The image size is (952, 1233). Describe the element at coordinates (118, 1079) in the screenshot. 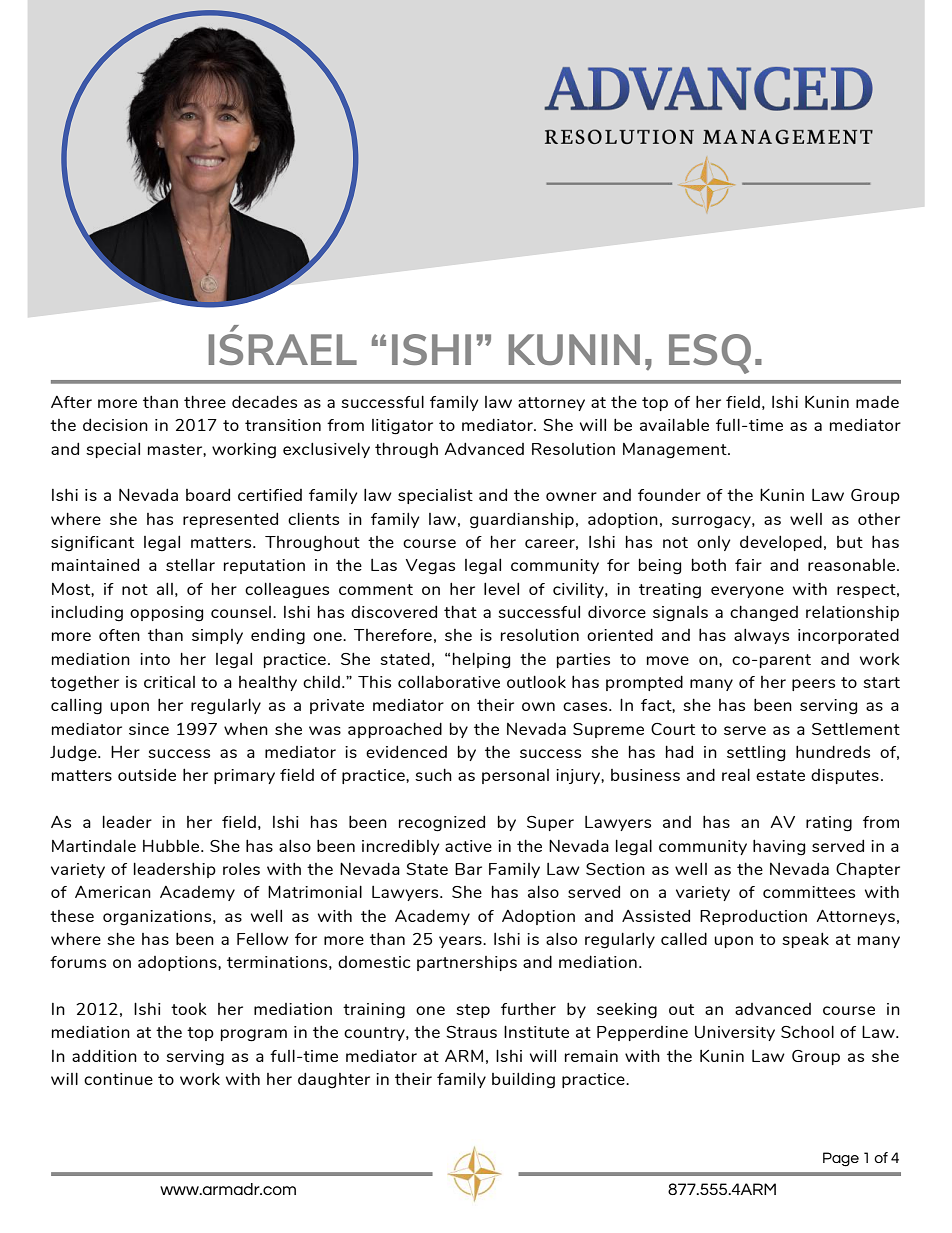

I see `continue` at that location.
